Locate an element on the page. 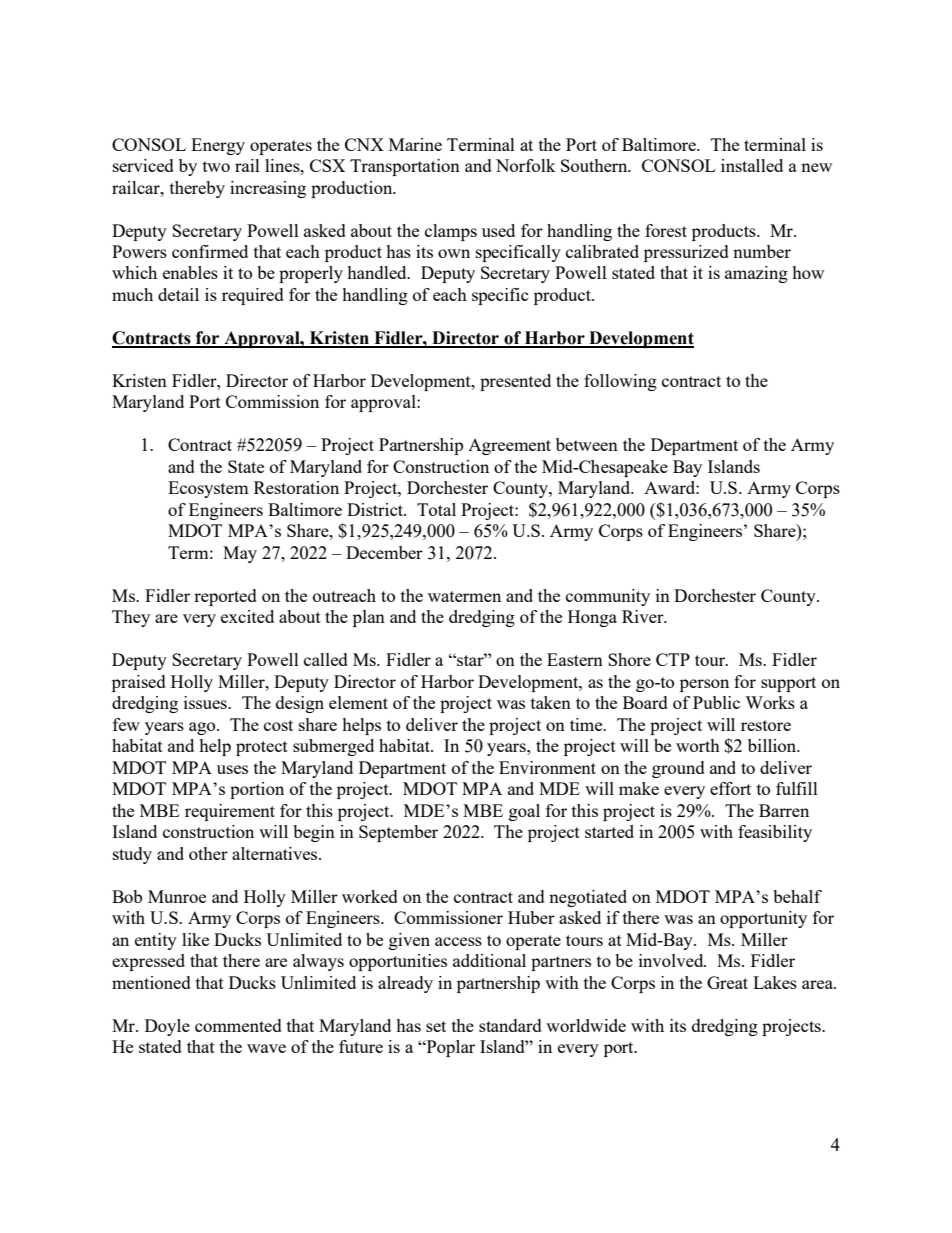 The height and width of the image is (1233, 952). goal is located at coordinates (524, 812).
